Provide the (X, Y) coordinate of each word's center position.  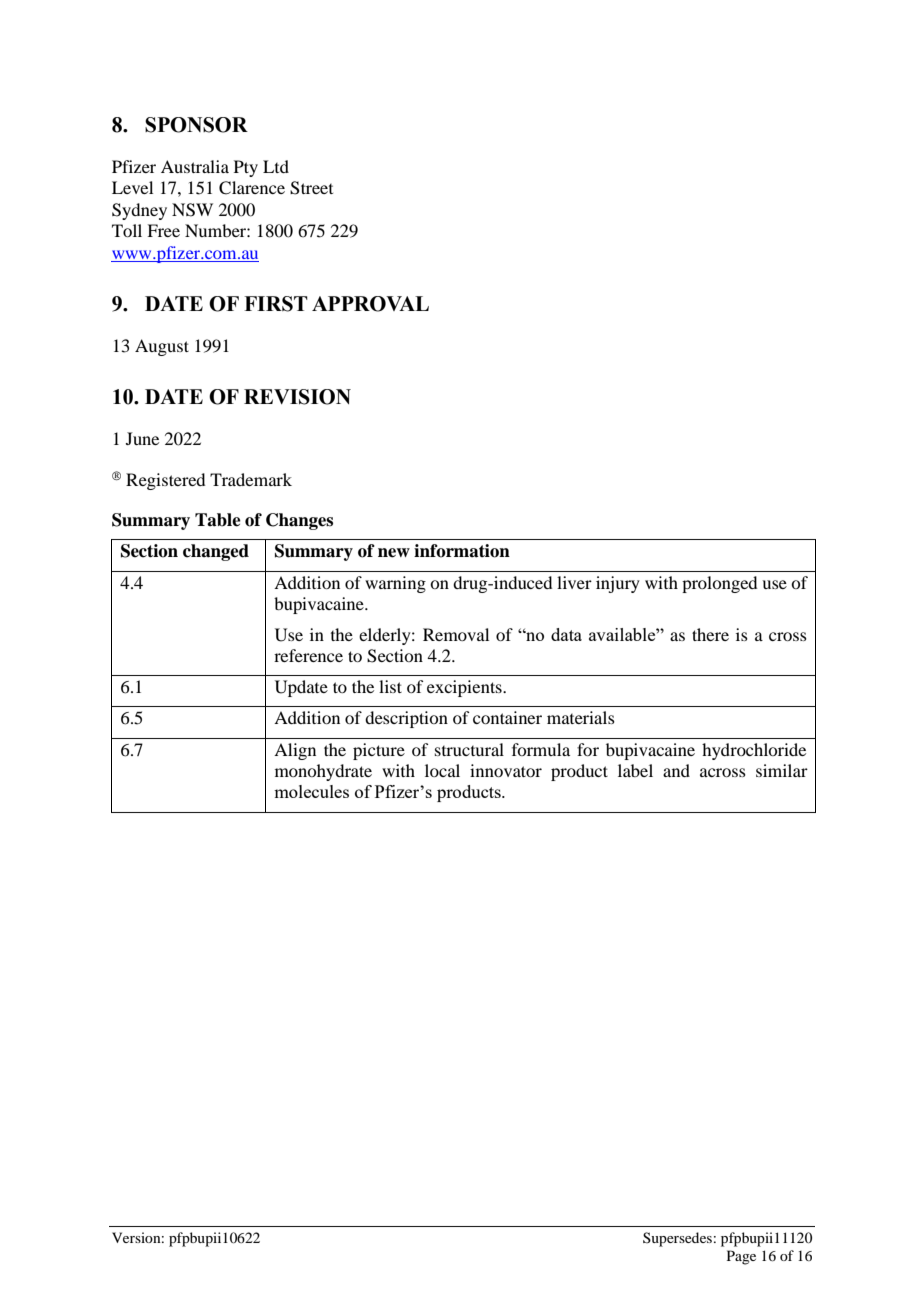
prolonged (719, 584)
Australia (195, 166)
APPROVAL (370, 304)
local (442, 770)
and (676, 770)
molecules (311, 791)
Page (741, 1257)
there (710, 634)
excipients (465, 688)
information (462, 551)
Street (311, 188)
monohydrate (323, 772)
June (142, 438)
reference (308, 655)
